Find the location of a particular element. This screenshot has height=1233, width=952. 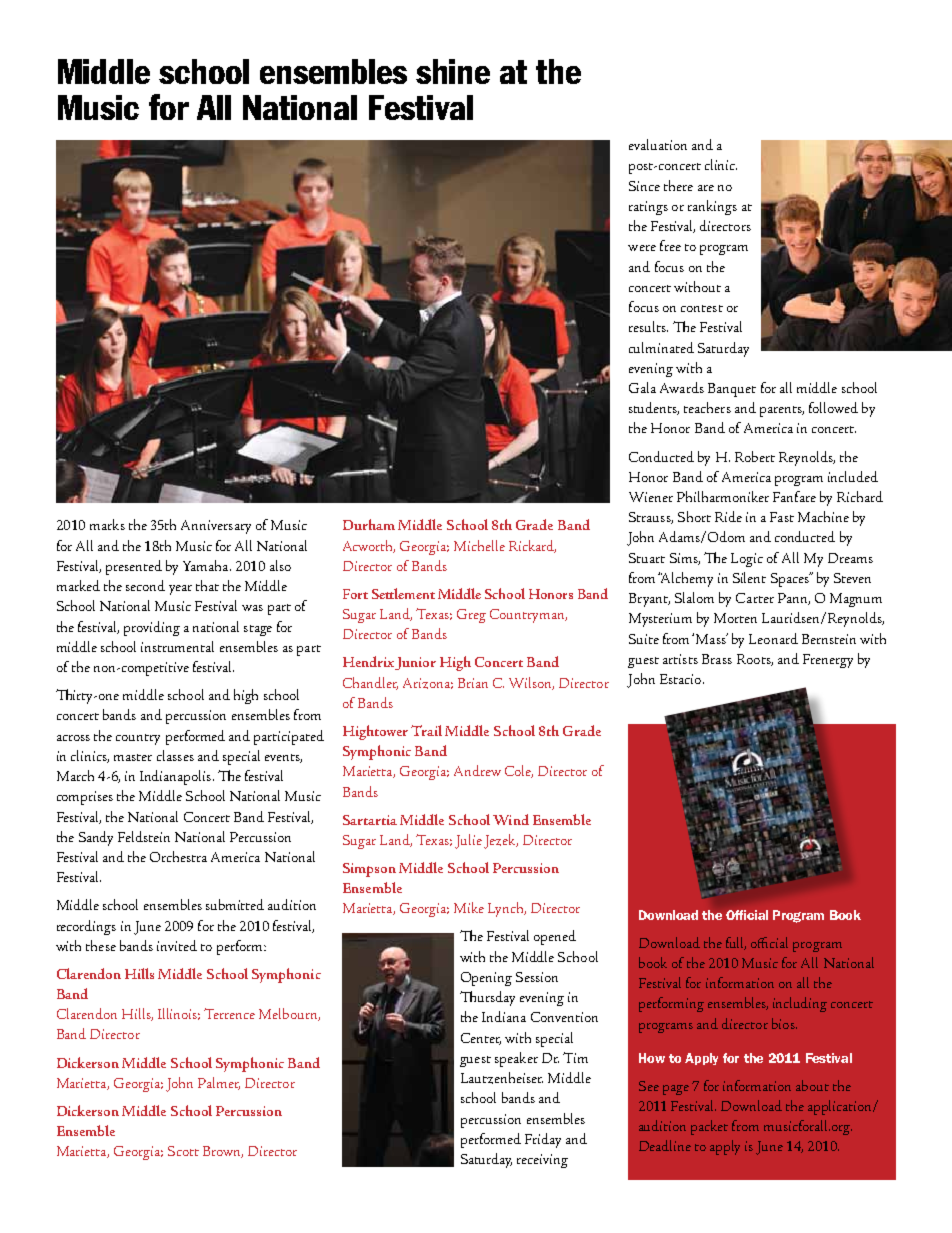

Greg is located at coordinates (471, 616).
